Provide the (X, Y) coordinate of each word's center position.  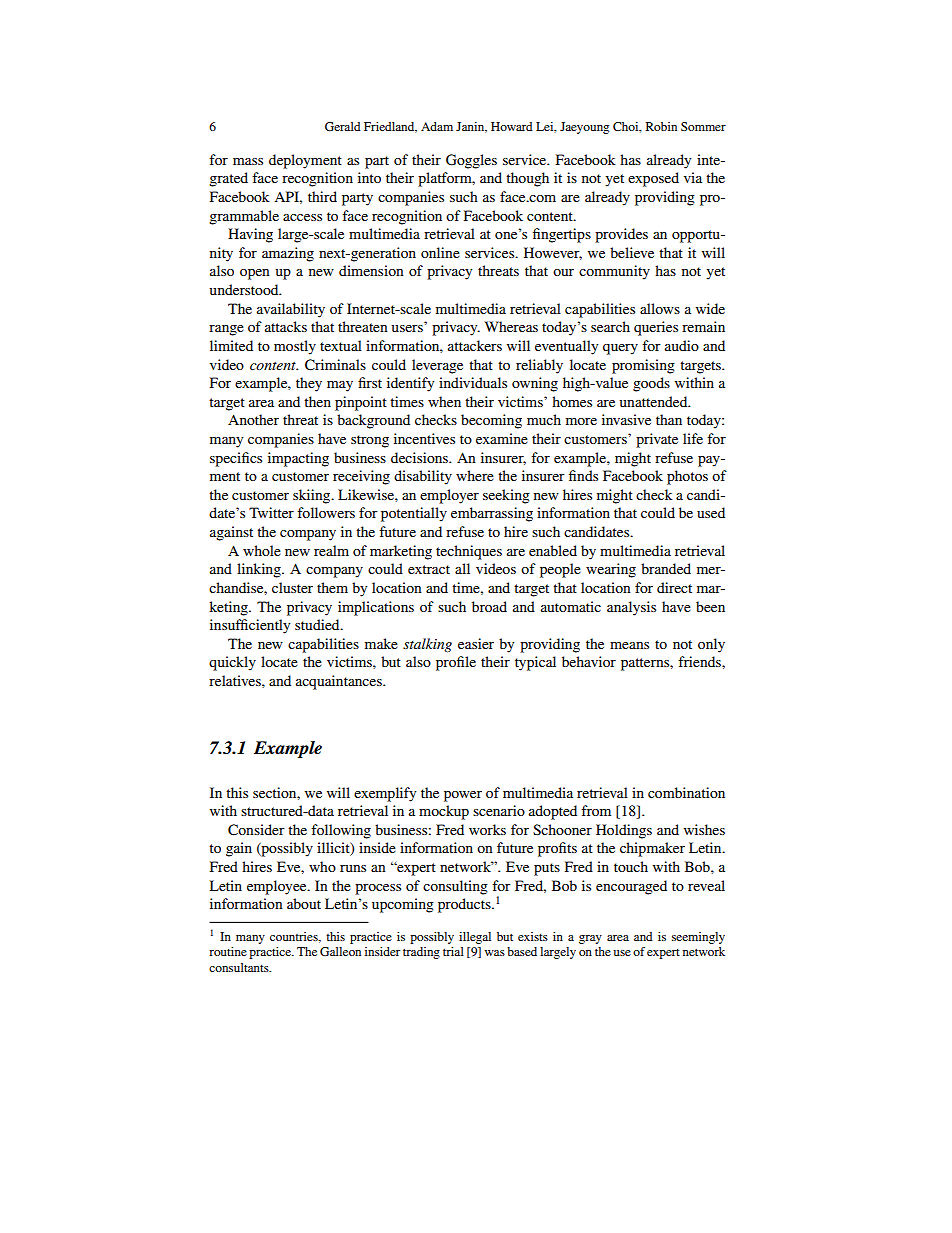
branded (666, 568)
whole (262, 550)
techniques (469, 552)
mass (248, 161)
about (304, 903)
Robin (661, 126)
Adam (437, 126)
